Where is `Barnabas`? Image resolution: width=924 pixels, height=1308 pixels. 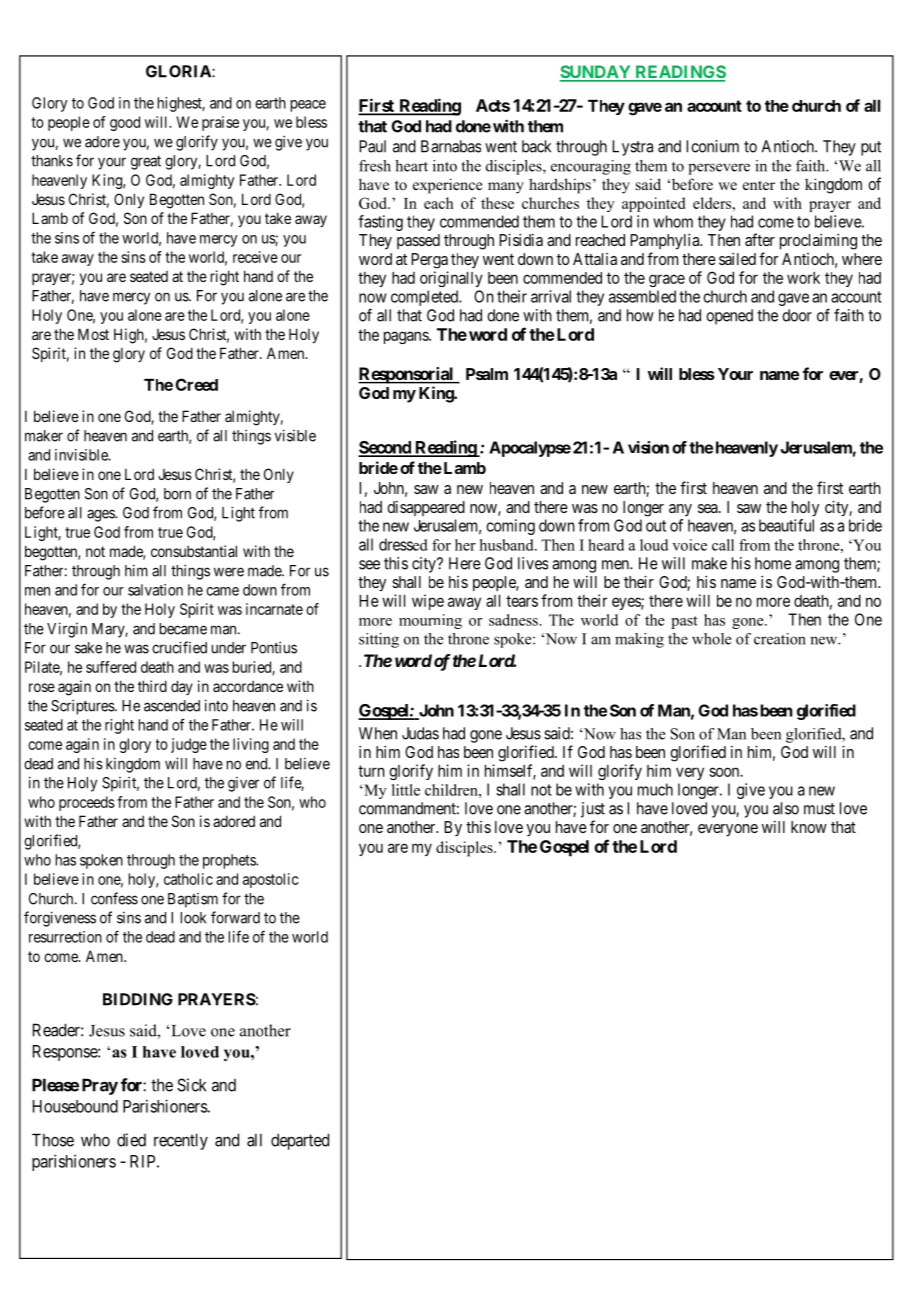 Barnabas is located at coordinates (451, 146).
